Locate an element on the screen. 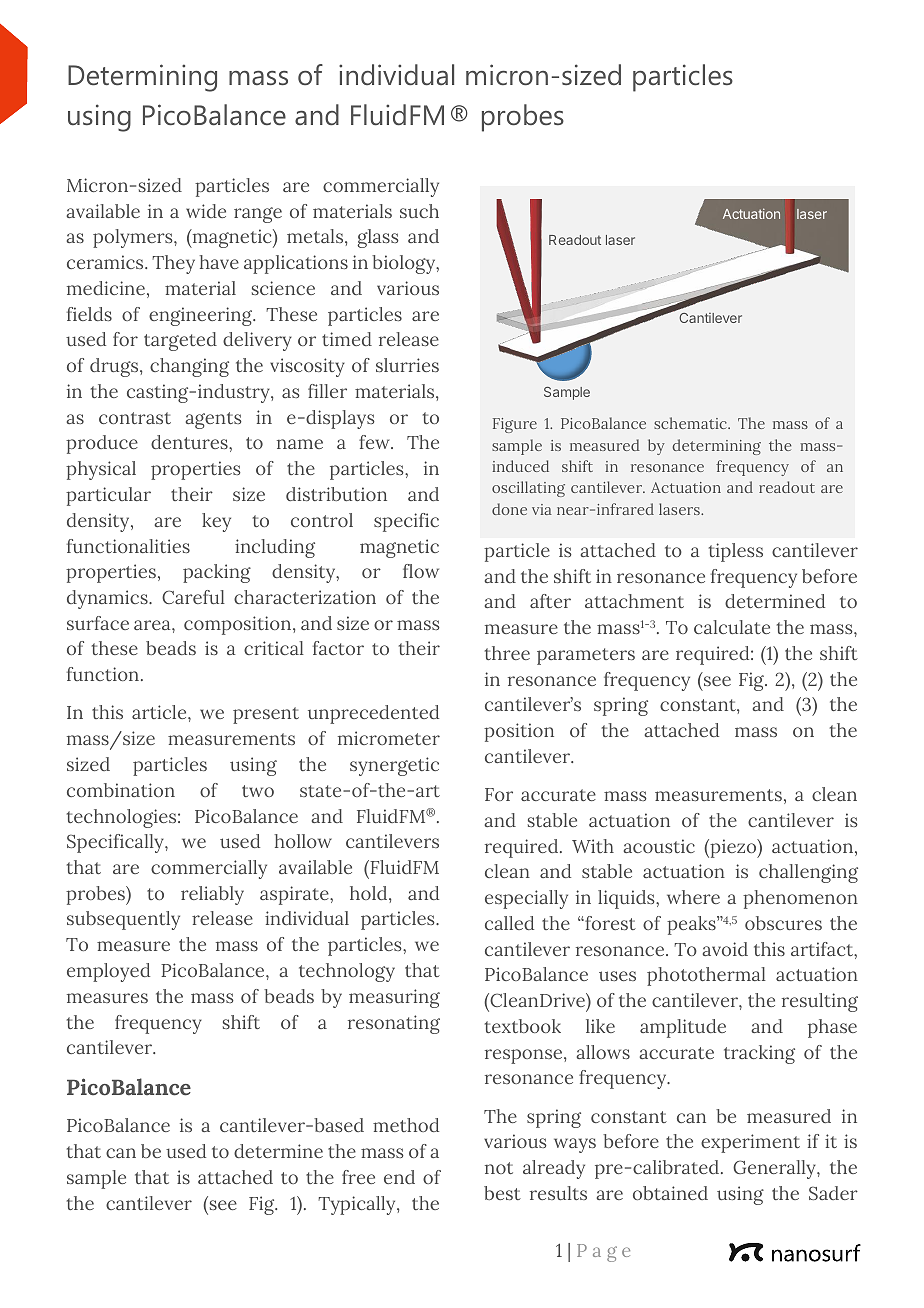 The image size is (924, 1308). such is located at coordinates (419, 211).
